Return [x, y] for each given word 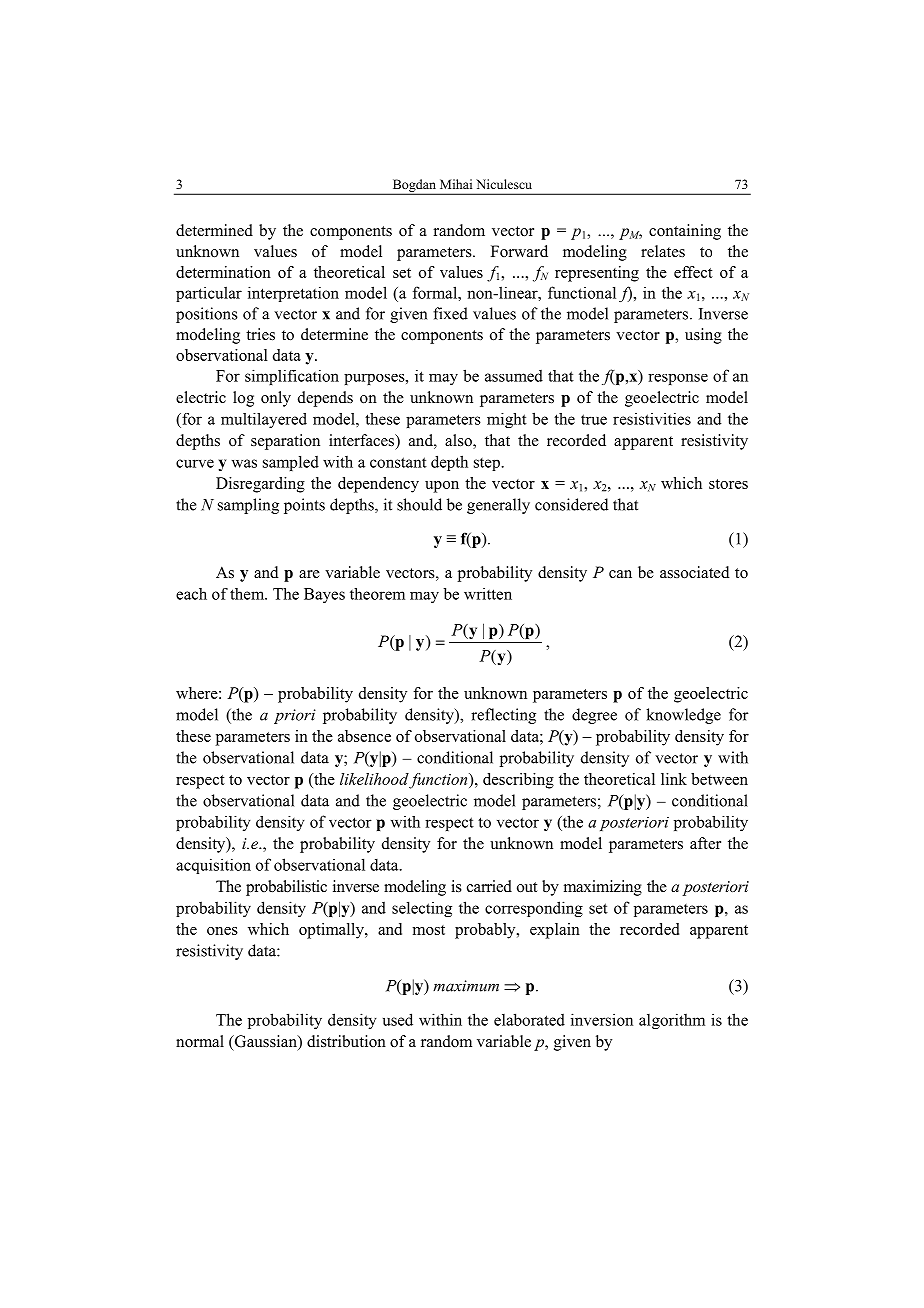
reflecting [503, 716]
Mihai [456, 184]
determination [223, 272]
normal [200, 1041]
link [674, 779]
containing [685, 232]
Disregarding [260, 485]
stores [728, 484]
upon [442, 487]
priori [295, 716]
